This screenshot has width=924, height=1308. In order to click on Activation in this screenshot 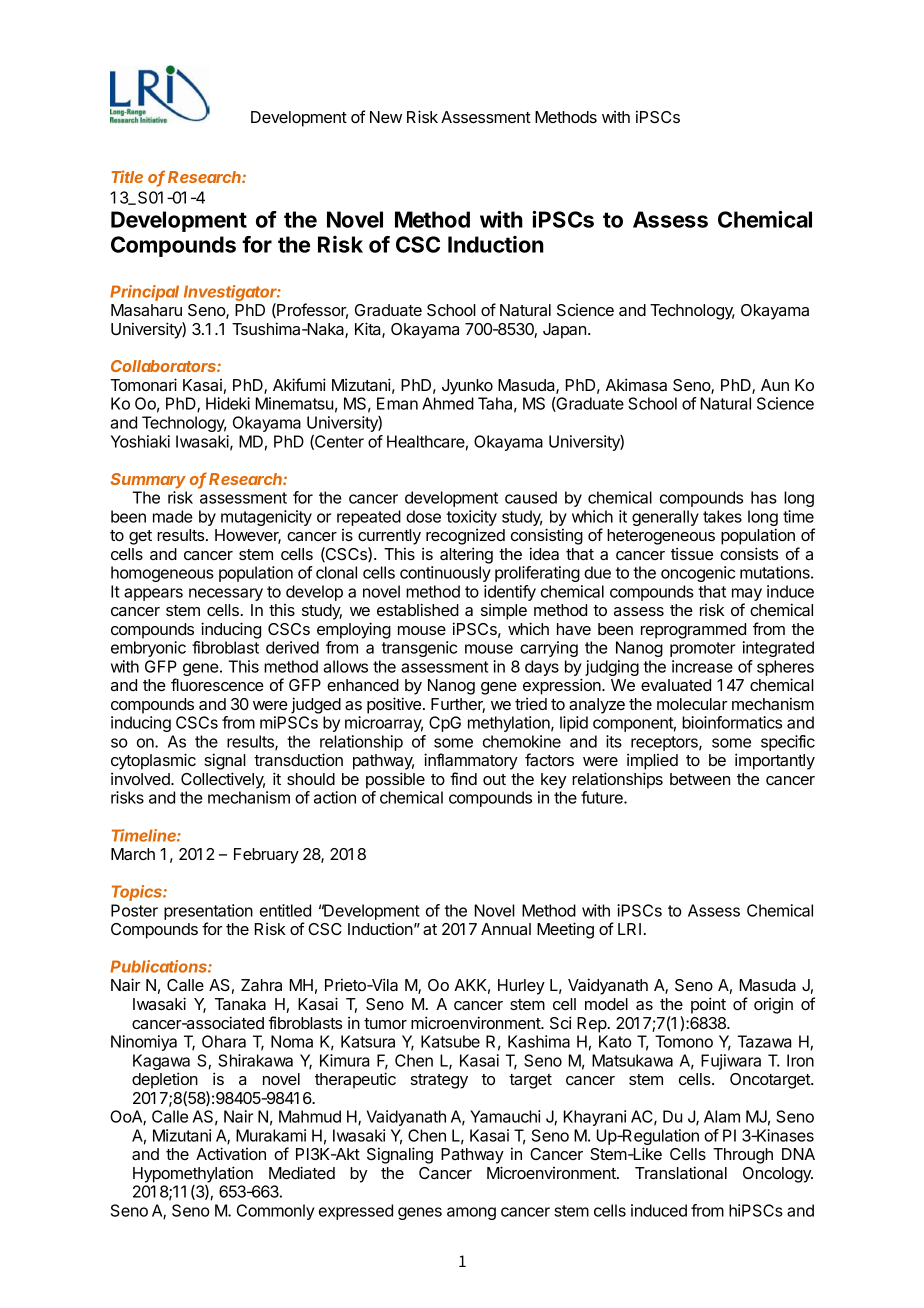, I will do `click(231, 1153)`.
